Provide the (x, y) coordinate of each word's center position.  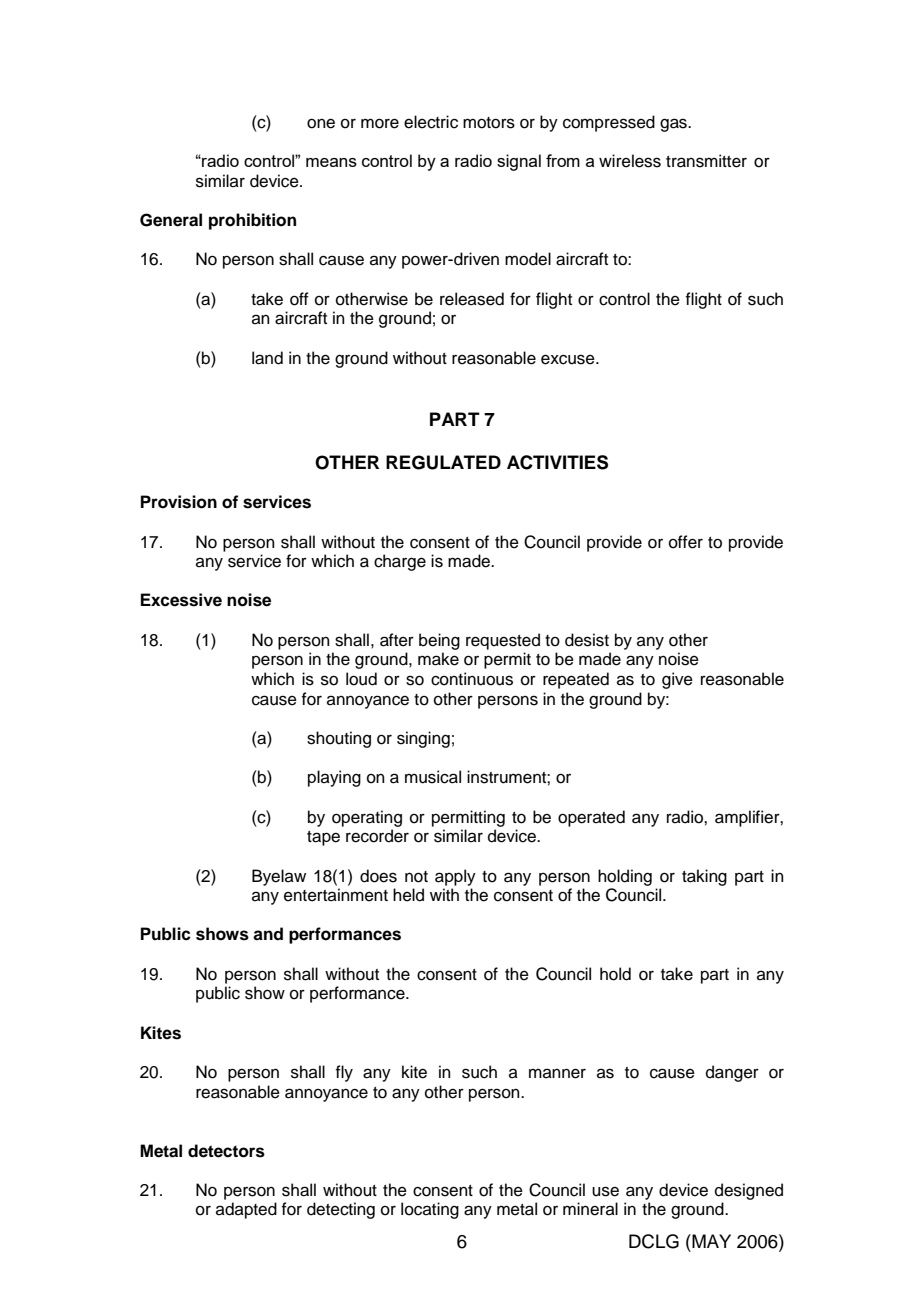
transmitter (706, 161)
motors (489, 123)
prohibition (252, 221)
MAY (710, 1241)
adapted (246, 1210)
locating (430, 1210)
